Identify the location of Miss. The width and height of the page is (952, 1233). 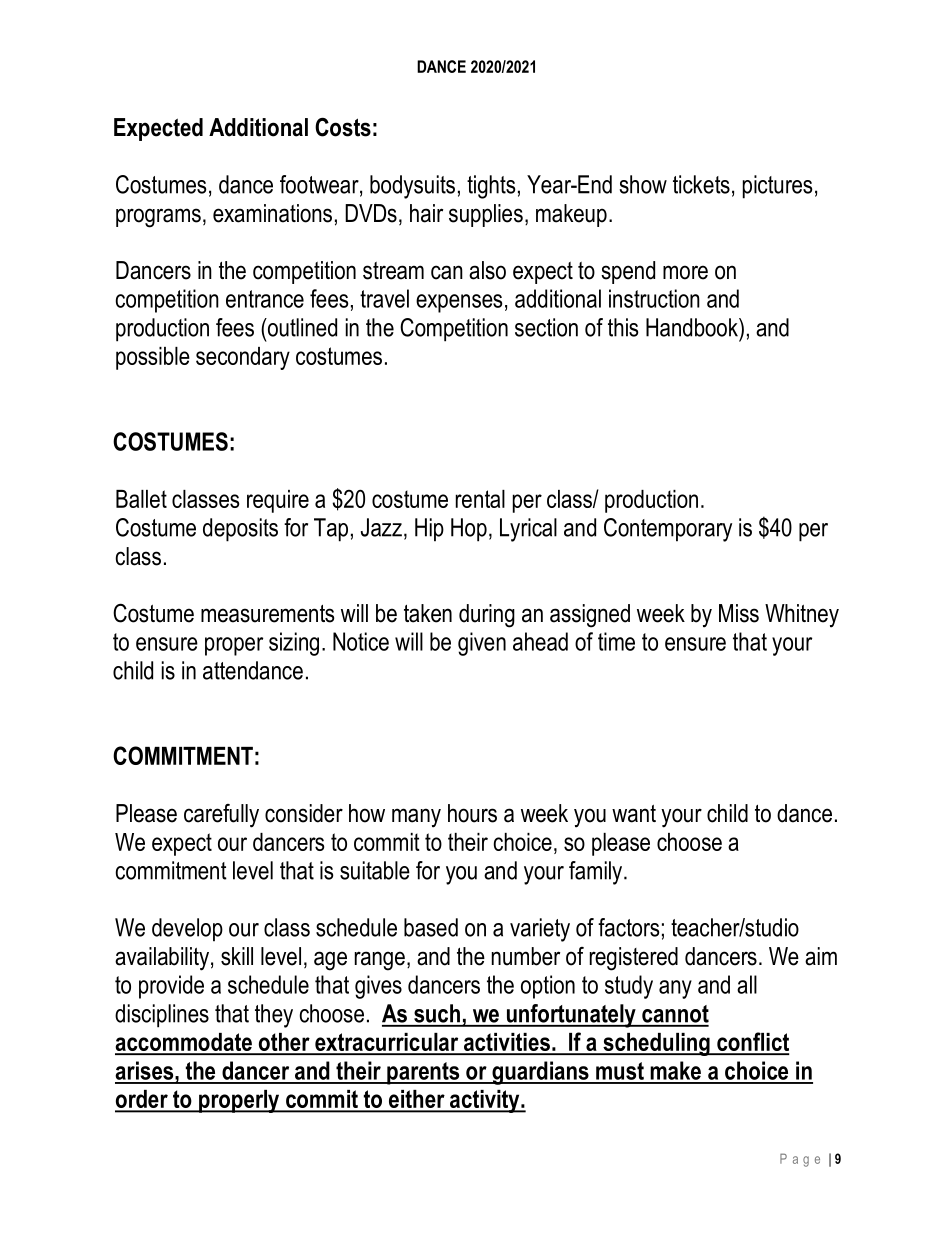
(739, 613).
